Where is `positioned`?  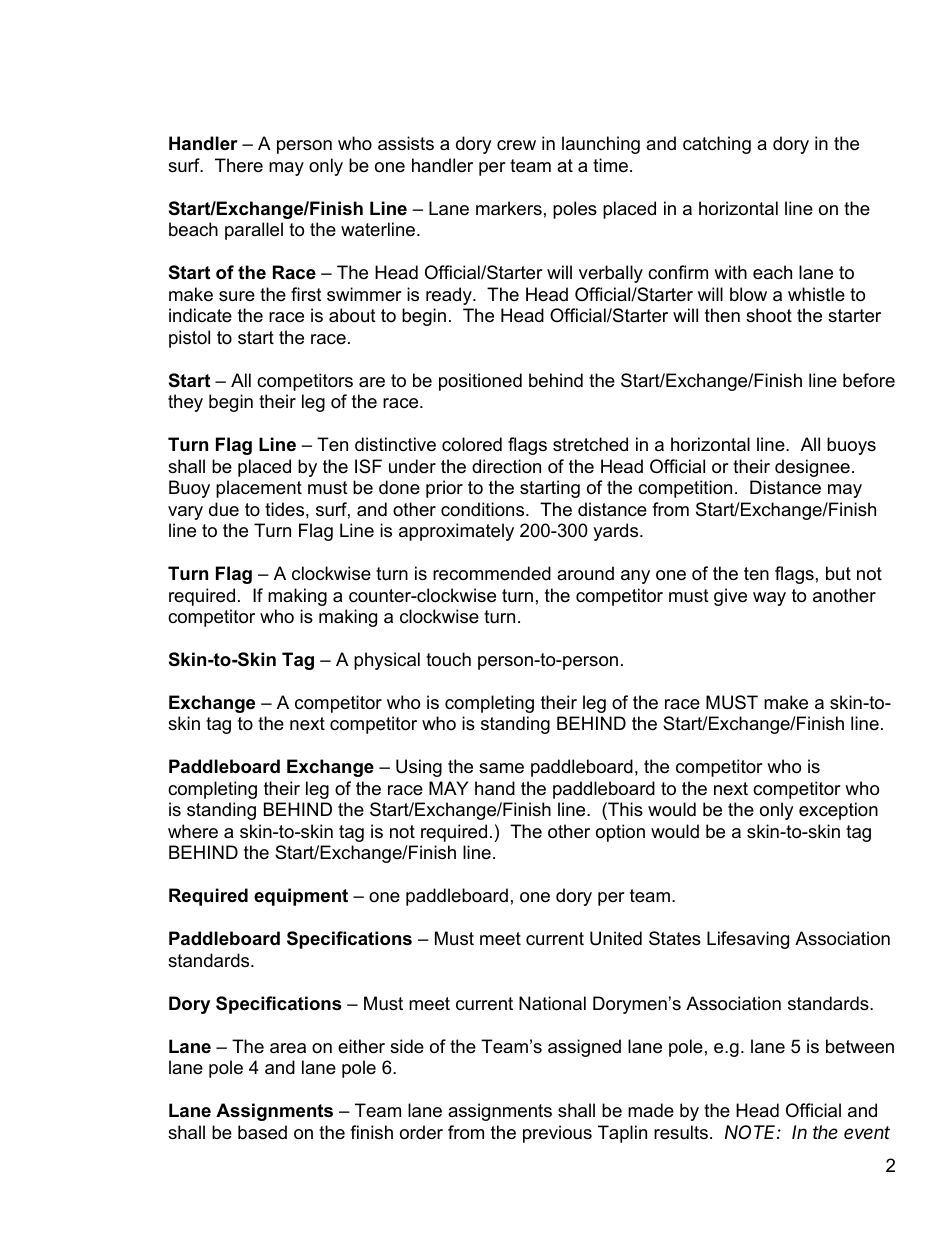 positioned is located at coordinates (480, 382).
